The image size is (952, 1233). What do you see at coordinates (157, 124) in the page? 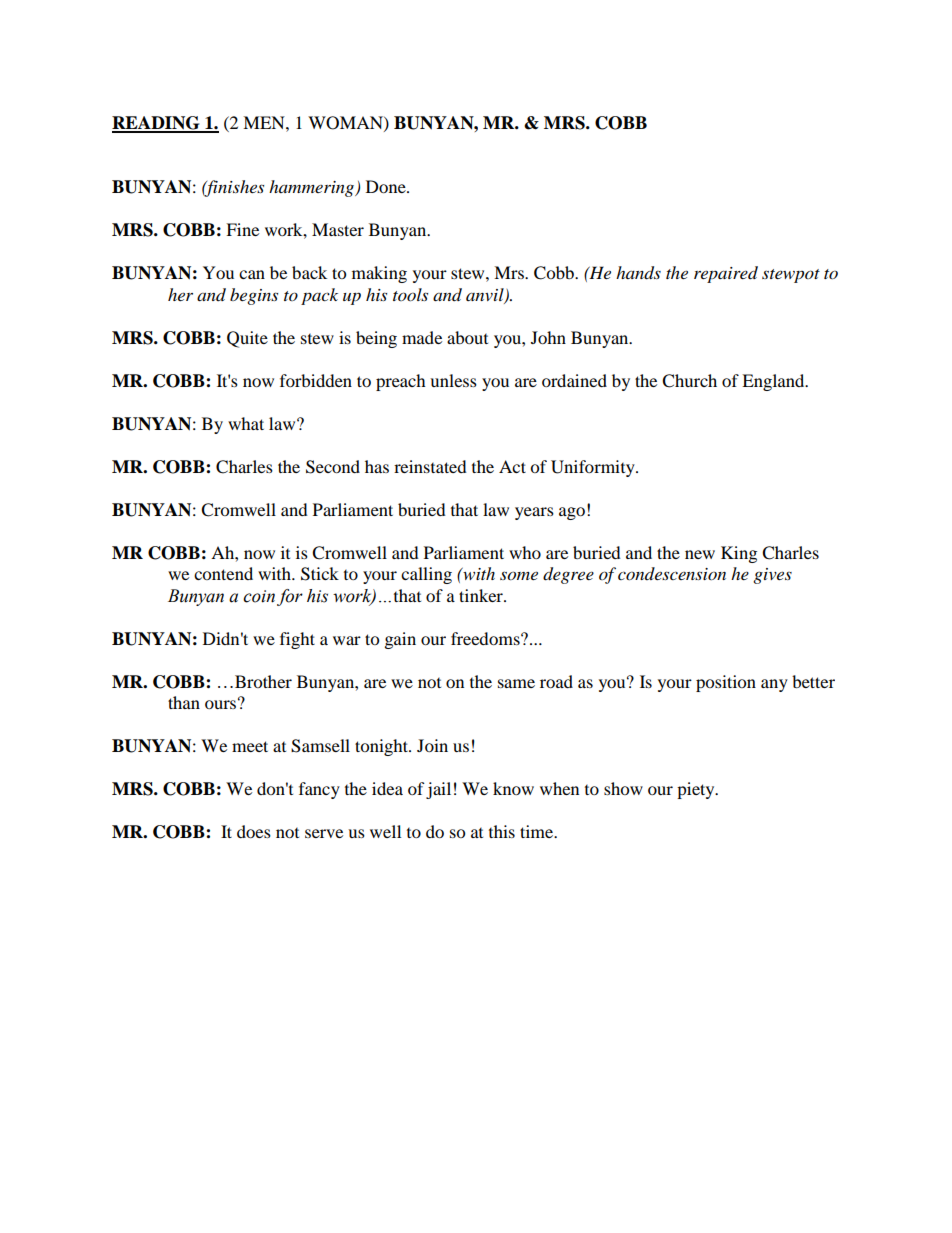
I see `READING` at bounding box center [157, 124].
